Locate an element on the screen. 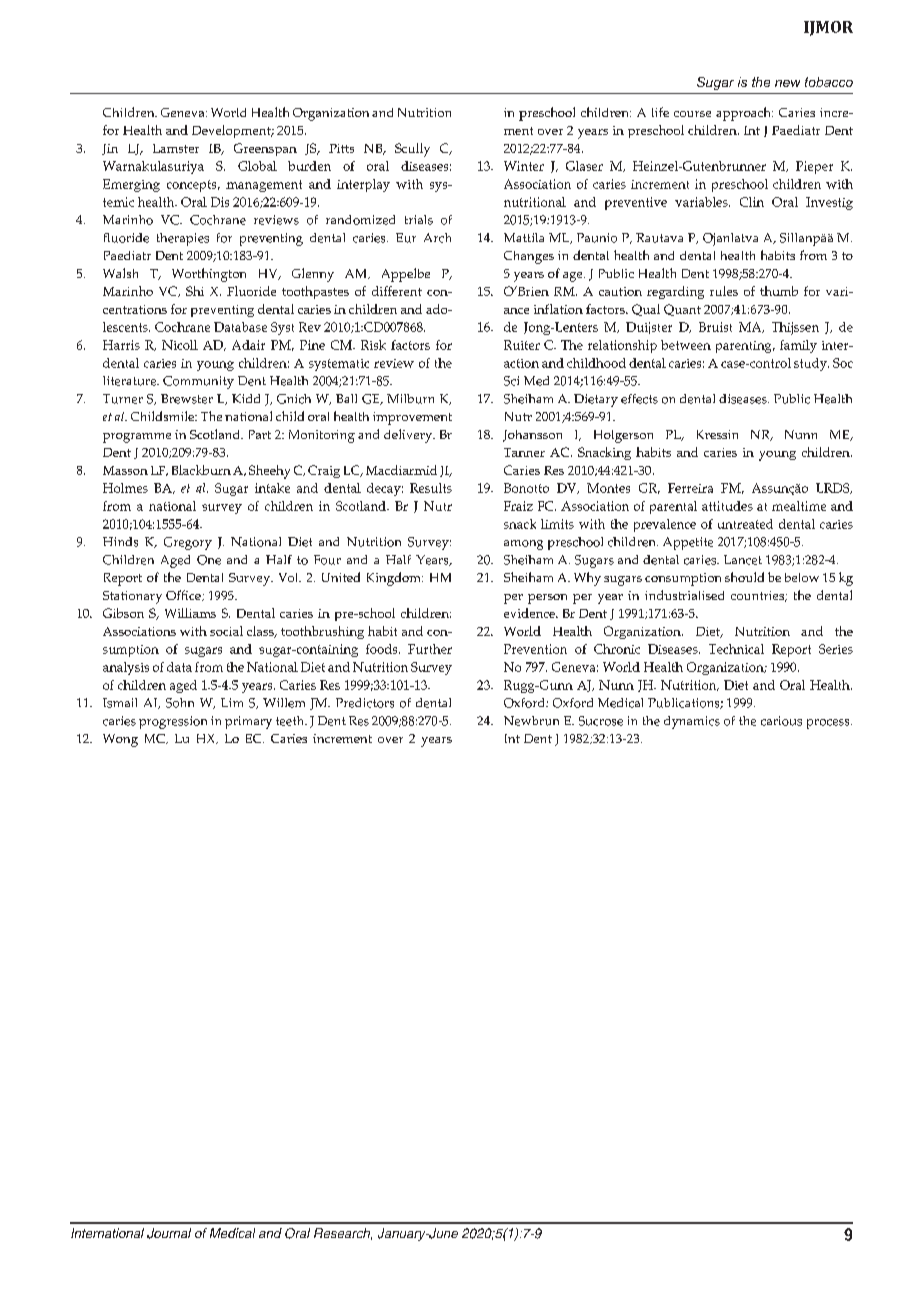 The width and height of the screenshot is (923, 1316). Journal is located at coordinates (169, 1233).
